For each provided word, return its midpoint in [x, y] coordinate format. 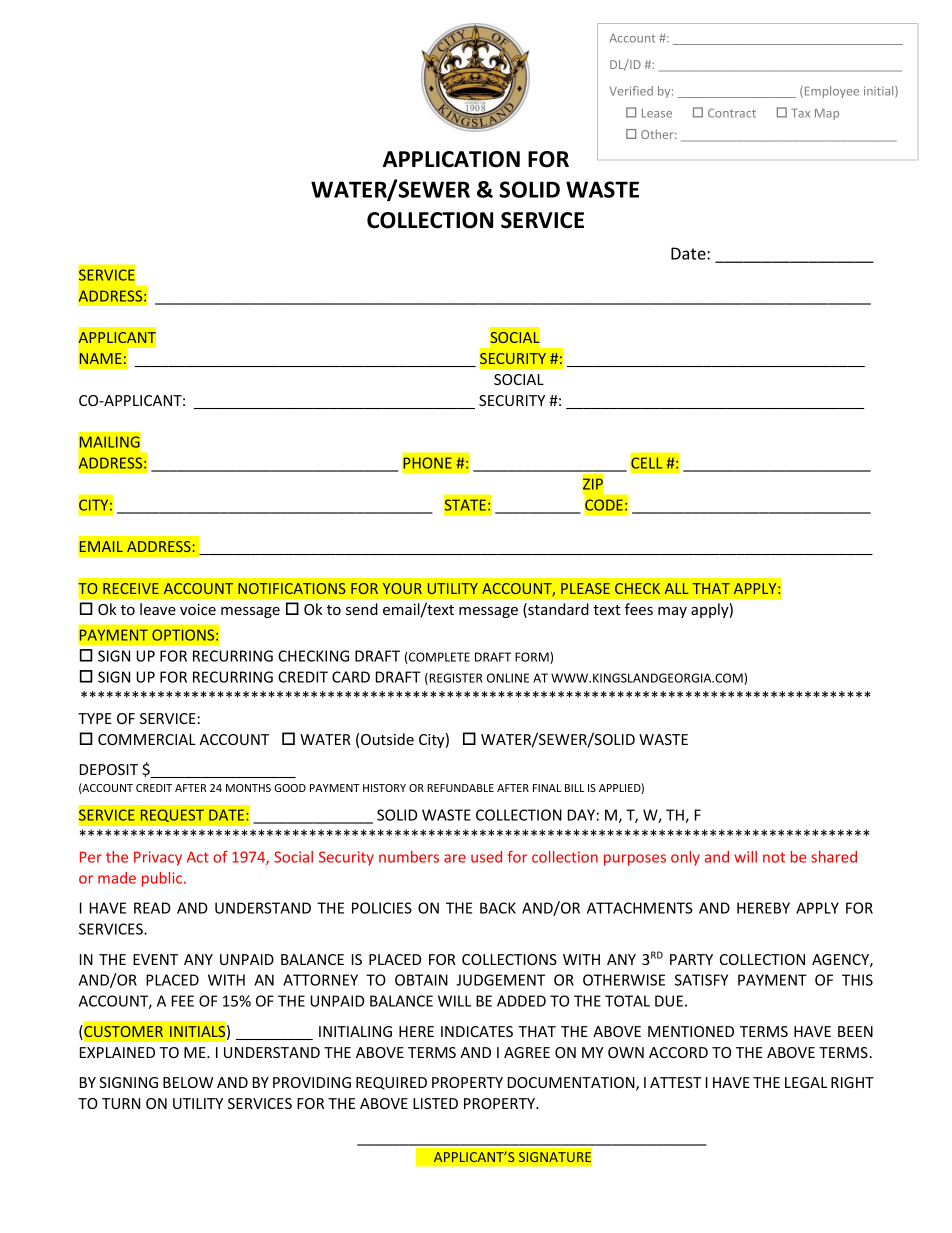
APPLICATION [451, 159]
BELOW [188, 1082]
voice [198, 609]
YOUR [402, 588]
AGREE [527, 1052]
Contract [732, 113]
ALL [677, 588]
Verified [631, 91]
